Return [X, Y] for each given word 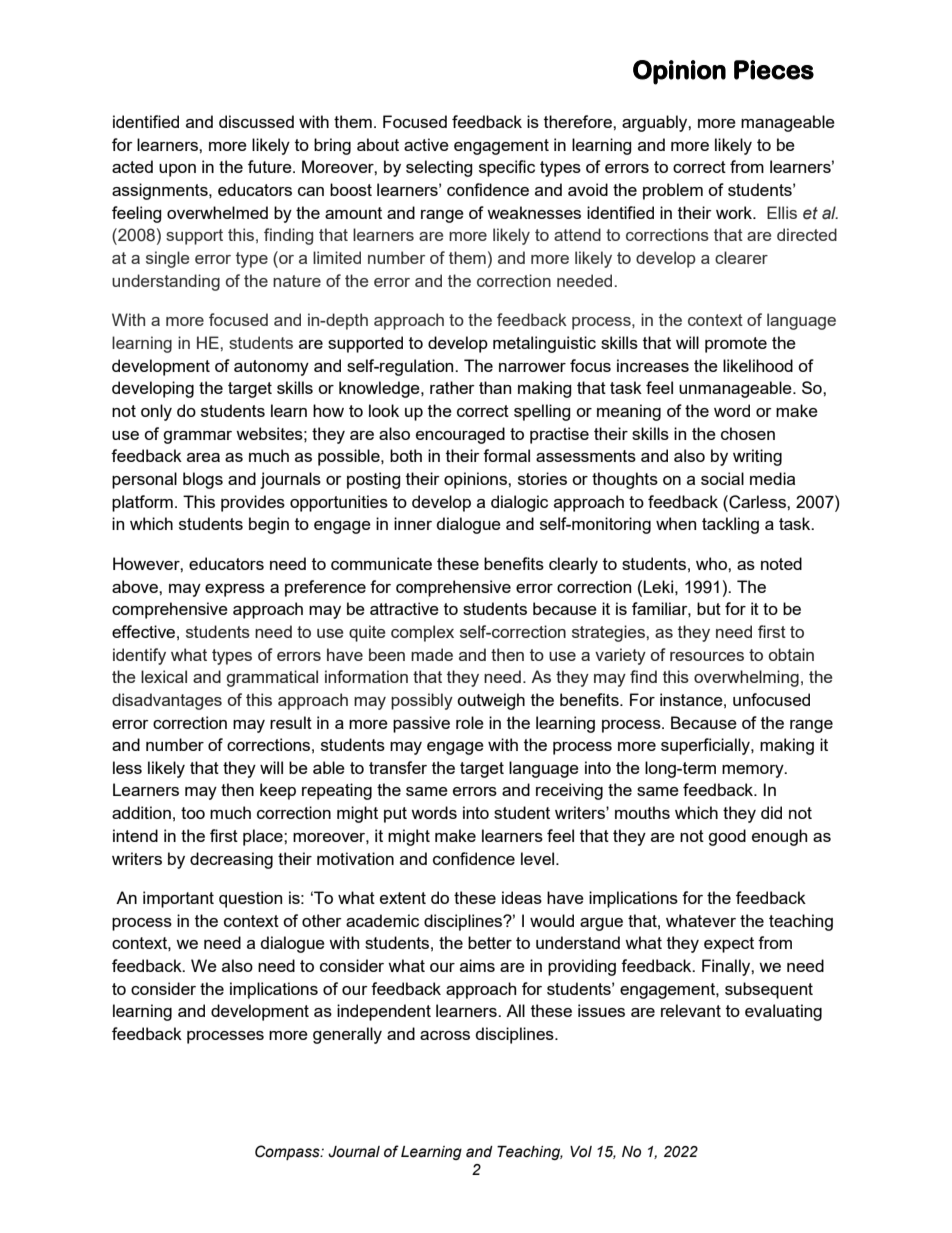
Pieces [774, 70]
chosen [748, 433]
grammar [197, 437]
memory [754, 771]
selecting [439, 168]
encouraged [460, 435]
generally [347, 1035]
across [445, 1035]
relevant [691, 1010]
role [470, 722]
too [193, 813]
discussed [256, 121]
